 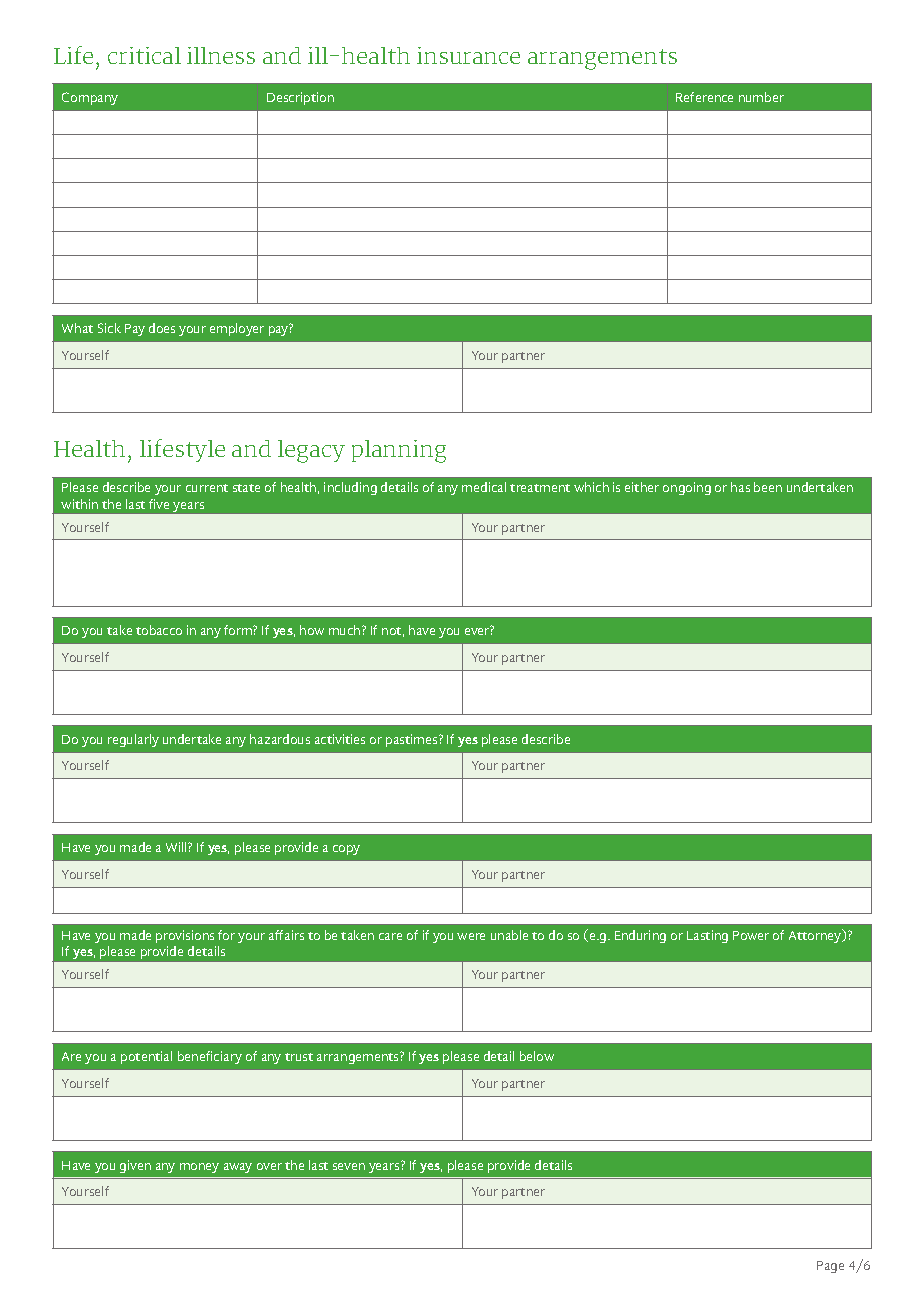 What do you see at coordinates (144, 55) in the screenshot?
I see `critical` at bounding box center [144, 55].
